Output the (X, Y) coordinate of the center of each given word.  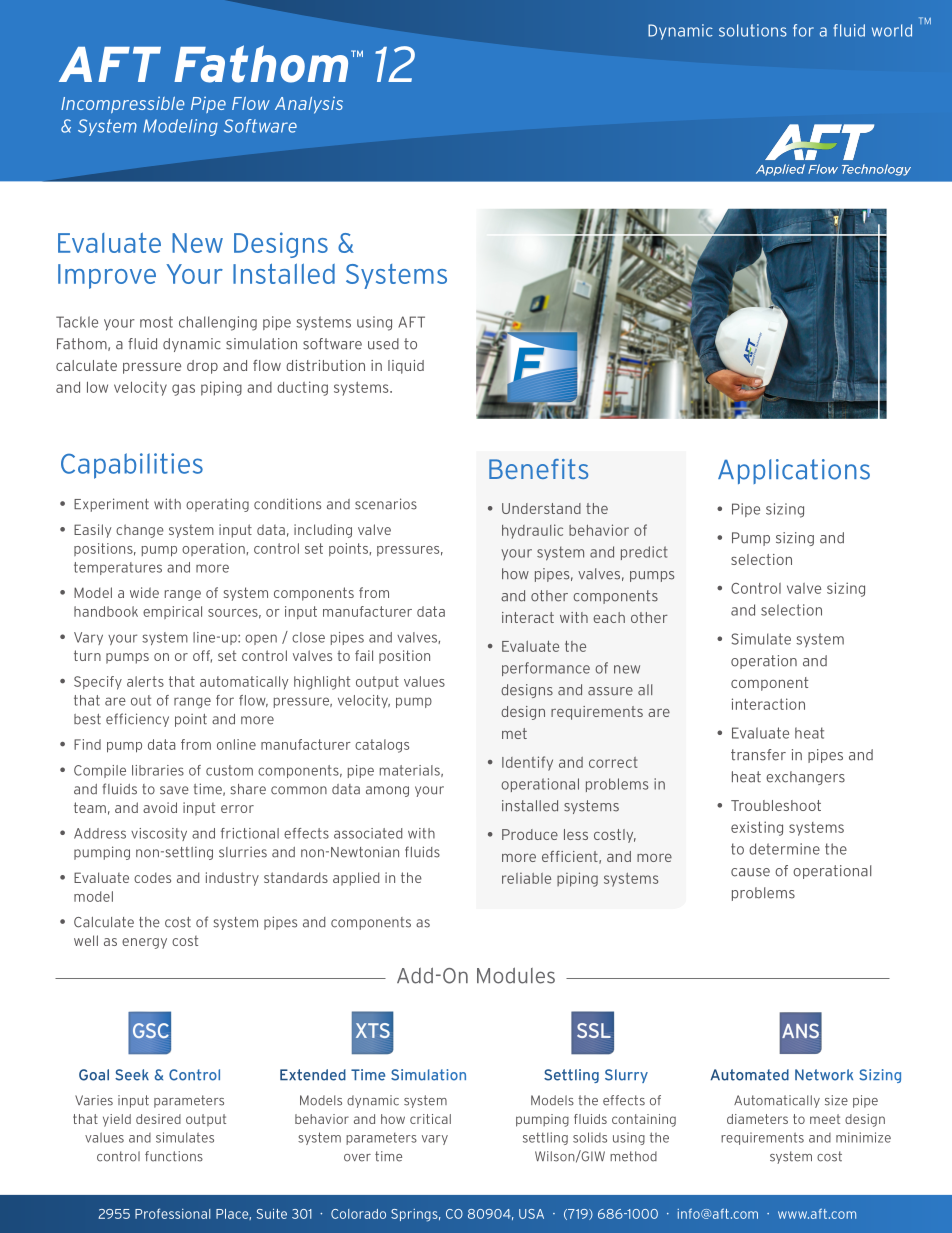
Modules (516, 975)
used (383, 344)
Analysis (309, 105)
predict (644, 553)
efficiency (137, 720)
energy (144, 943)
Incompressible (122, 104)
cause (750, 872)
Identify (527, 763)
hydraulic (532, 531)
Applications (794, 471)
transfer (758, 755)
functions (174, 1156)
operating (217, 505)
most (156, 322)
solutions (753, 30)
